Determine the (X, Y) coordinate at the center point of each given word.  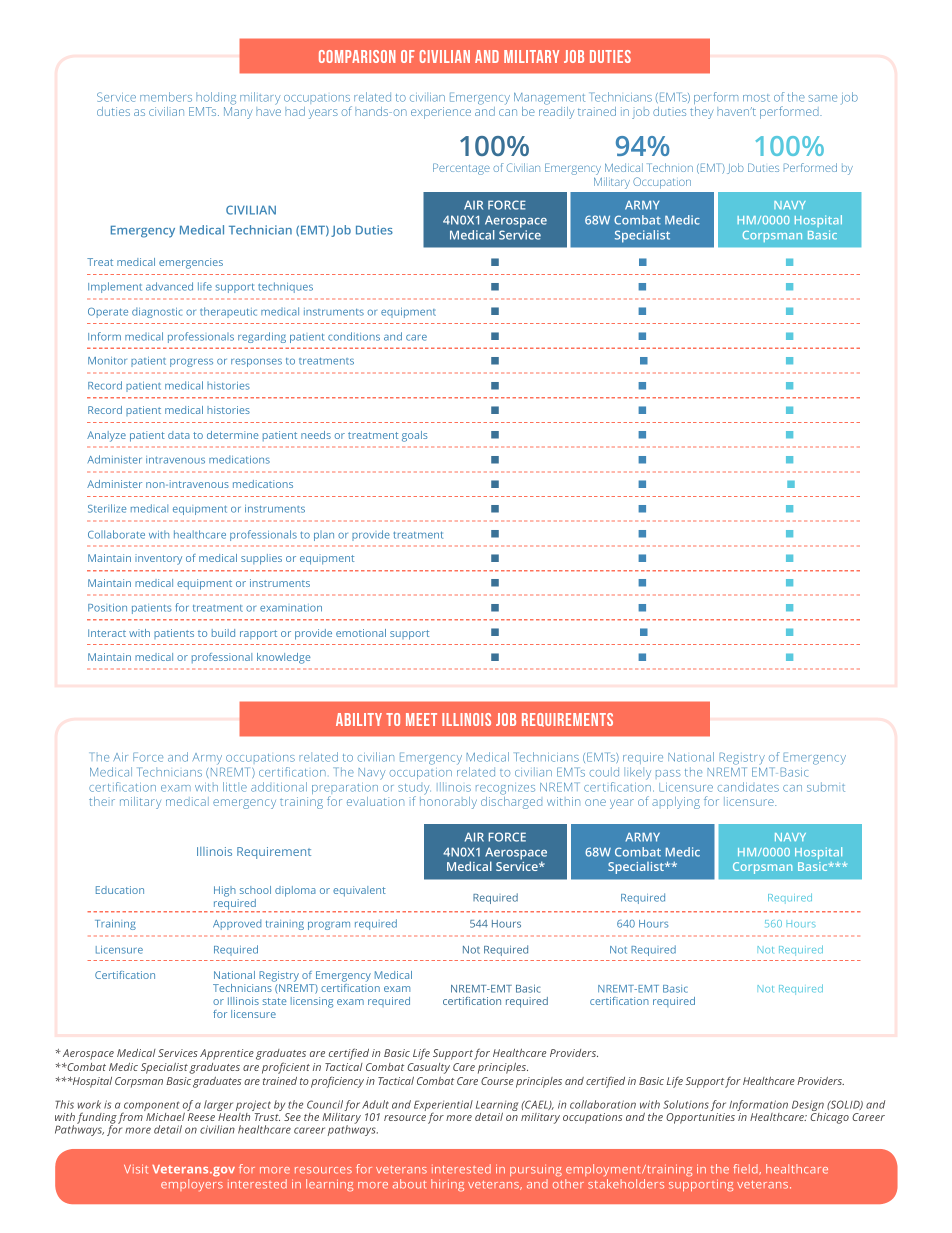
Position (107, 608)
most (756, 98)
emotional (361, 633)
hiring (447, 1185)
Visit (136, 1169)
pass (668, 773)
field (746, 1169)
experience (441, 113)
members (166, 97)
